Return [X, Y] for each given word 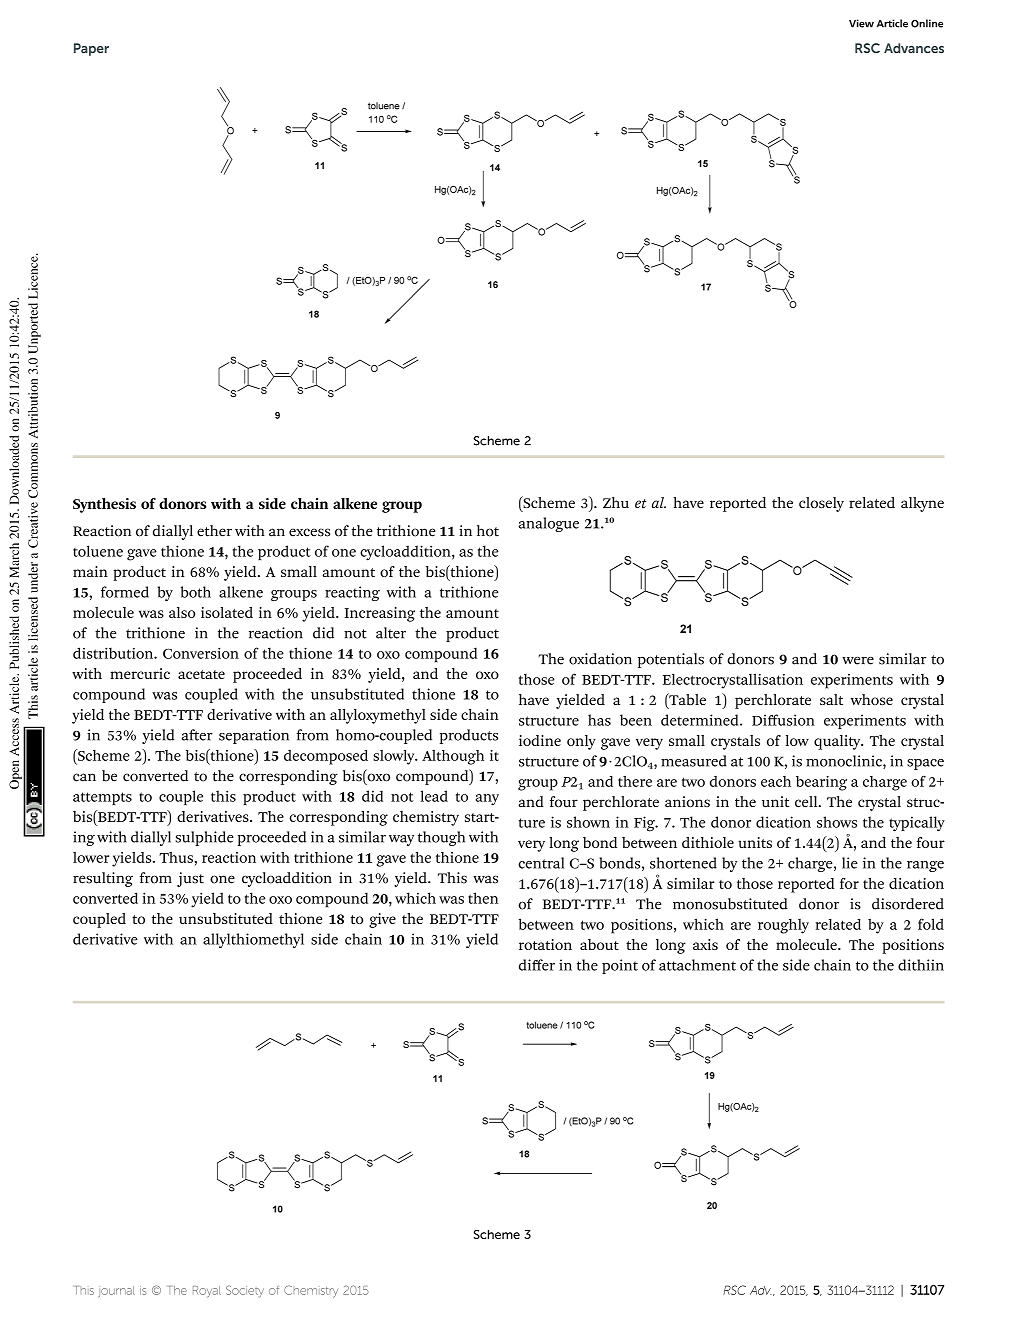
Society [245, 1291]
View [861, 23]
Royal [207, 1292]
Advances [914, 48]
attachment [697, 965]
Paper [91, 49]
